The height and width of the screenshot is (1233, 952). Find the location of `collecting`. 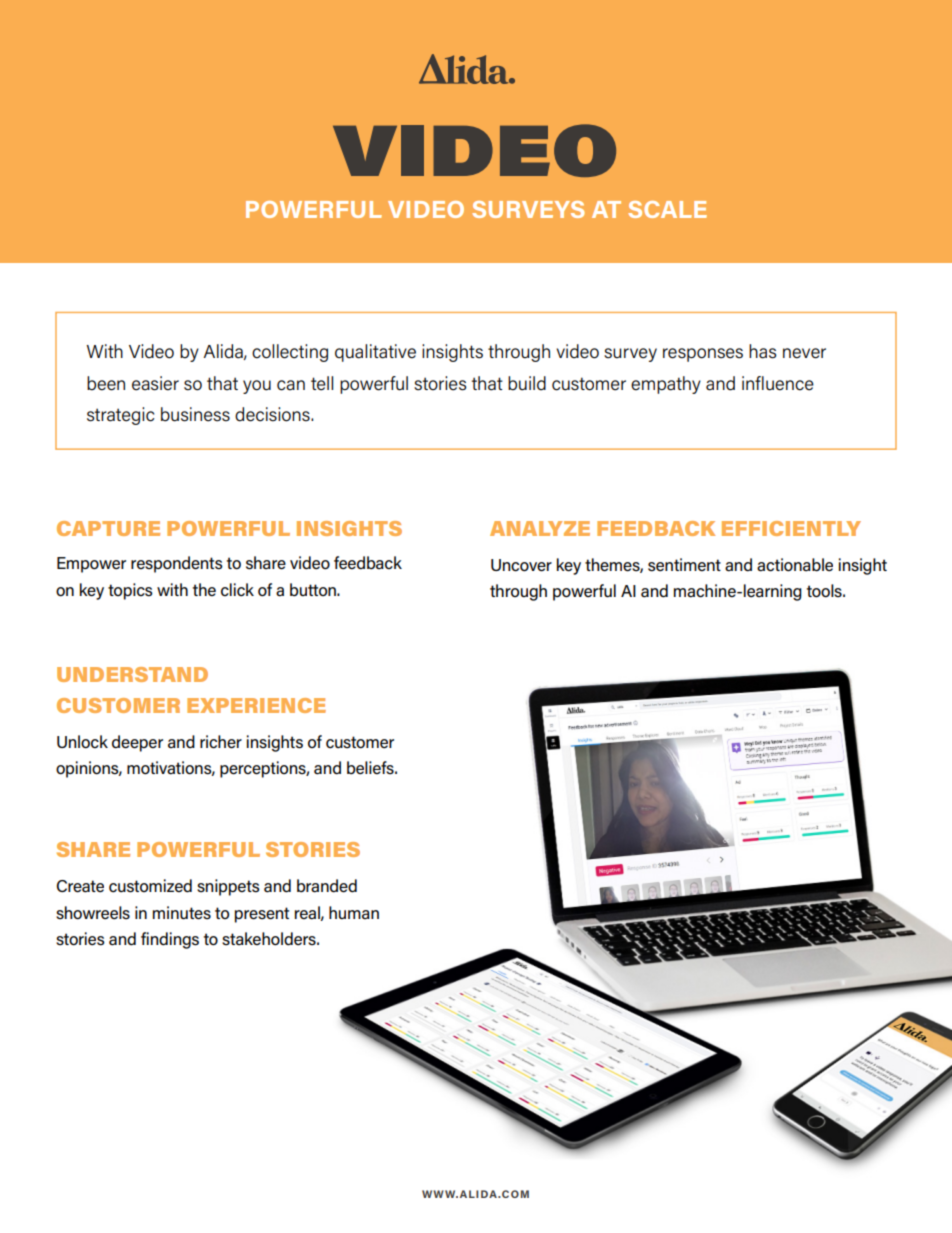

collecting is located at coordinates (290, 353).
